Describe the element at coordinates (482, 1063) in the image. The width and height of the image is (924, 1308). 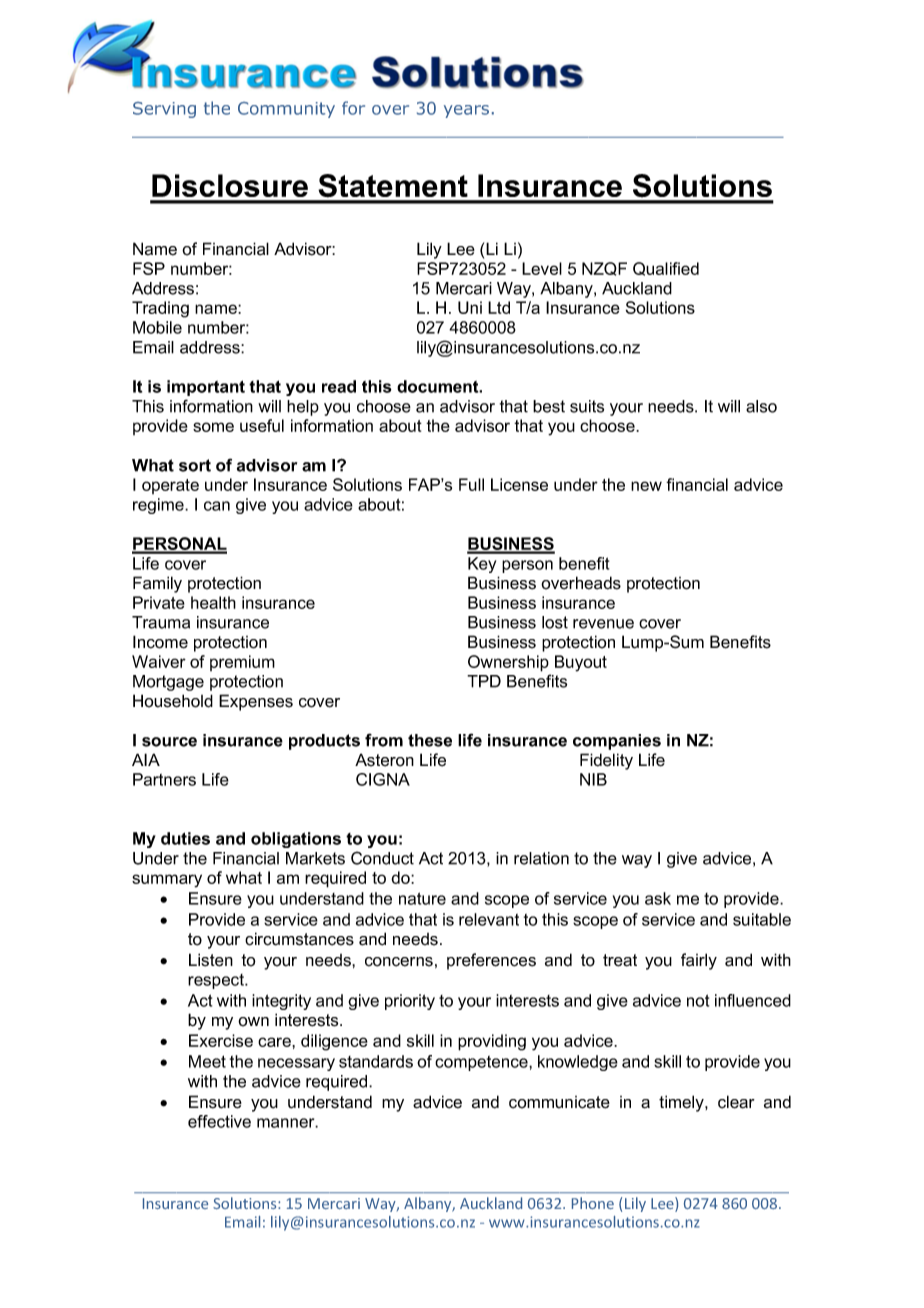
I see `competence` at that location.
